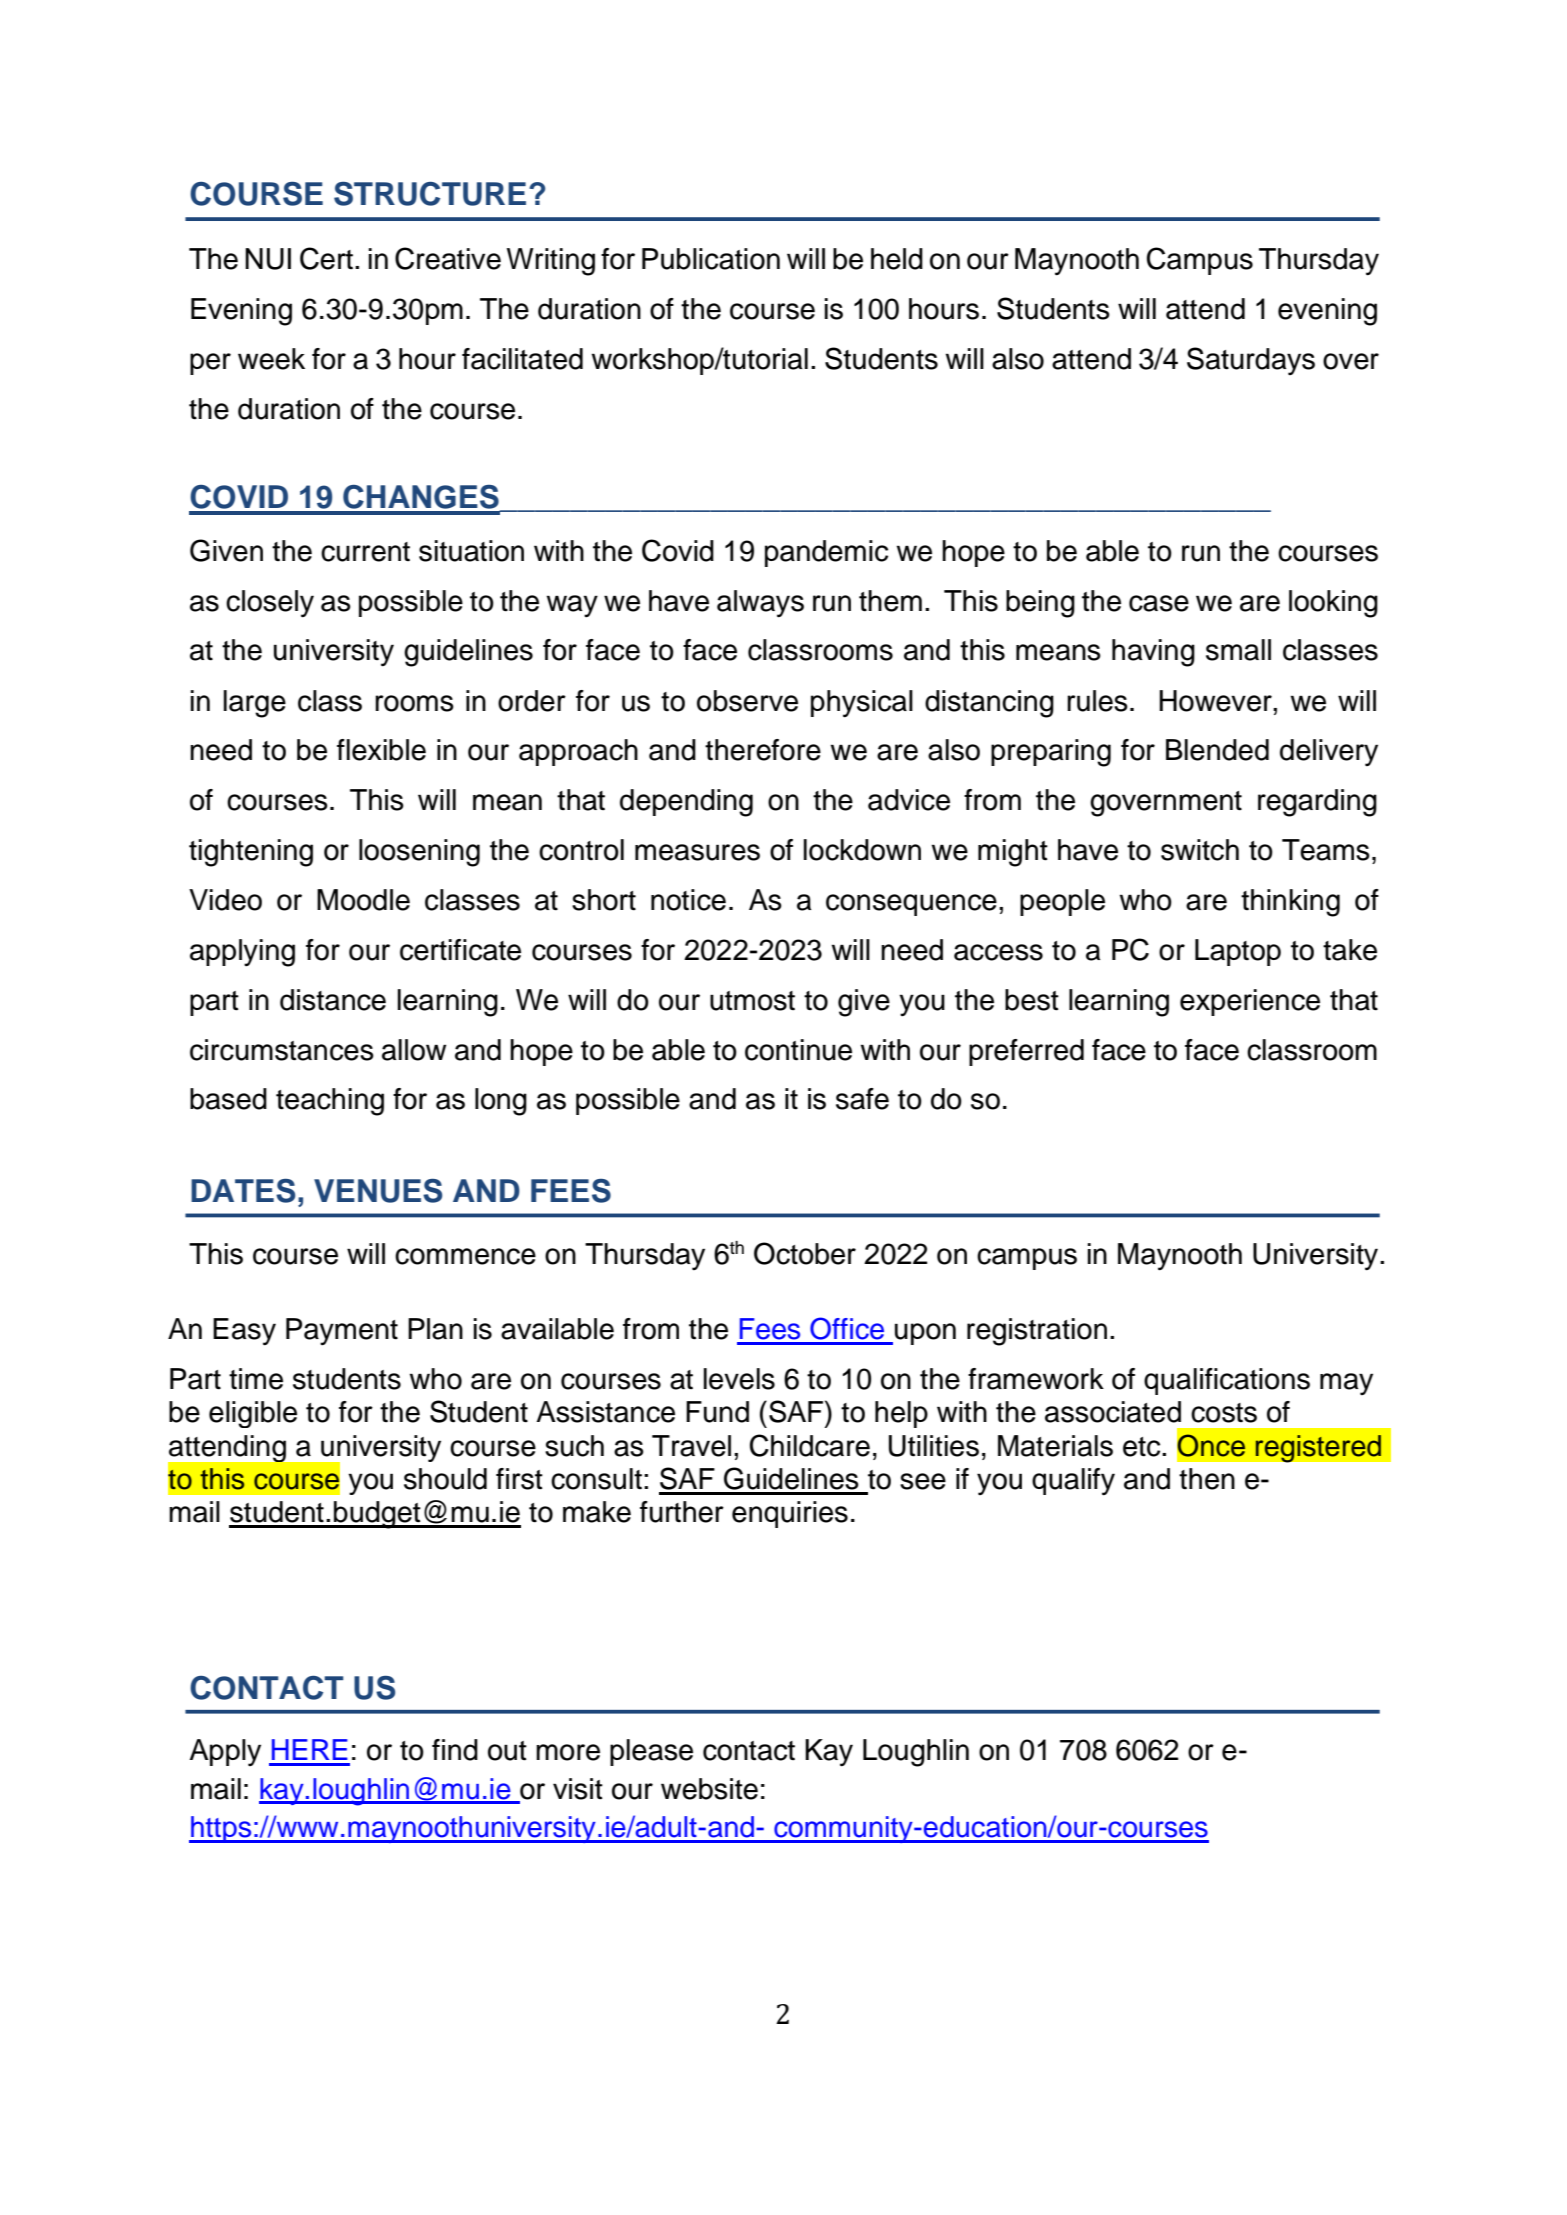 This image has height=2215, width=1567. What do you see at coordinates (1238, 650) in the image?
I see `small` at bounding box center [1238, 650].
